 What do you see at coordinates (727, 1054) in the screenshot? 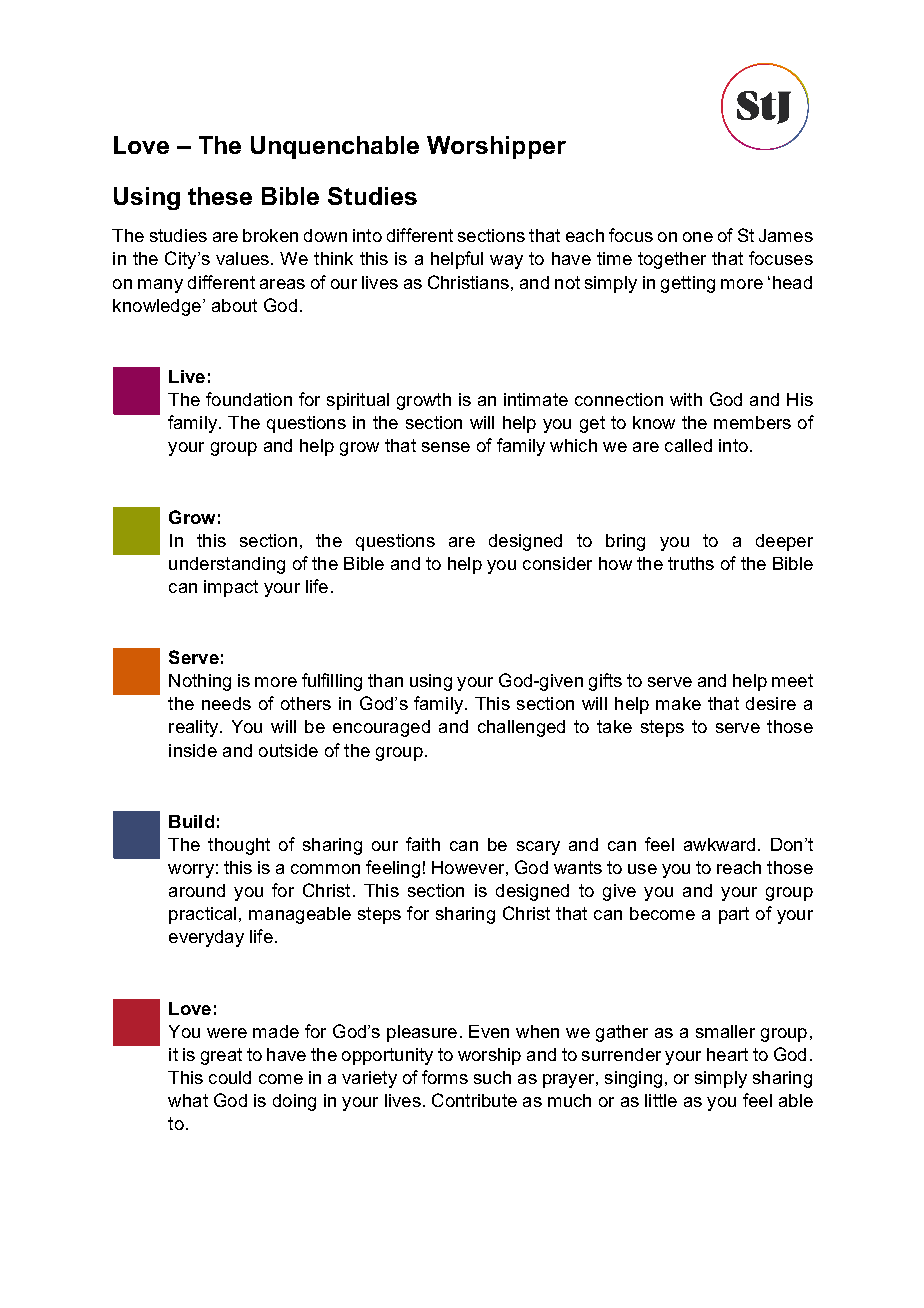
I see `heart` at bounding box center [727, 1054].
